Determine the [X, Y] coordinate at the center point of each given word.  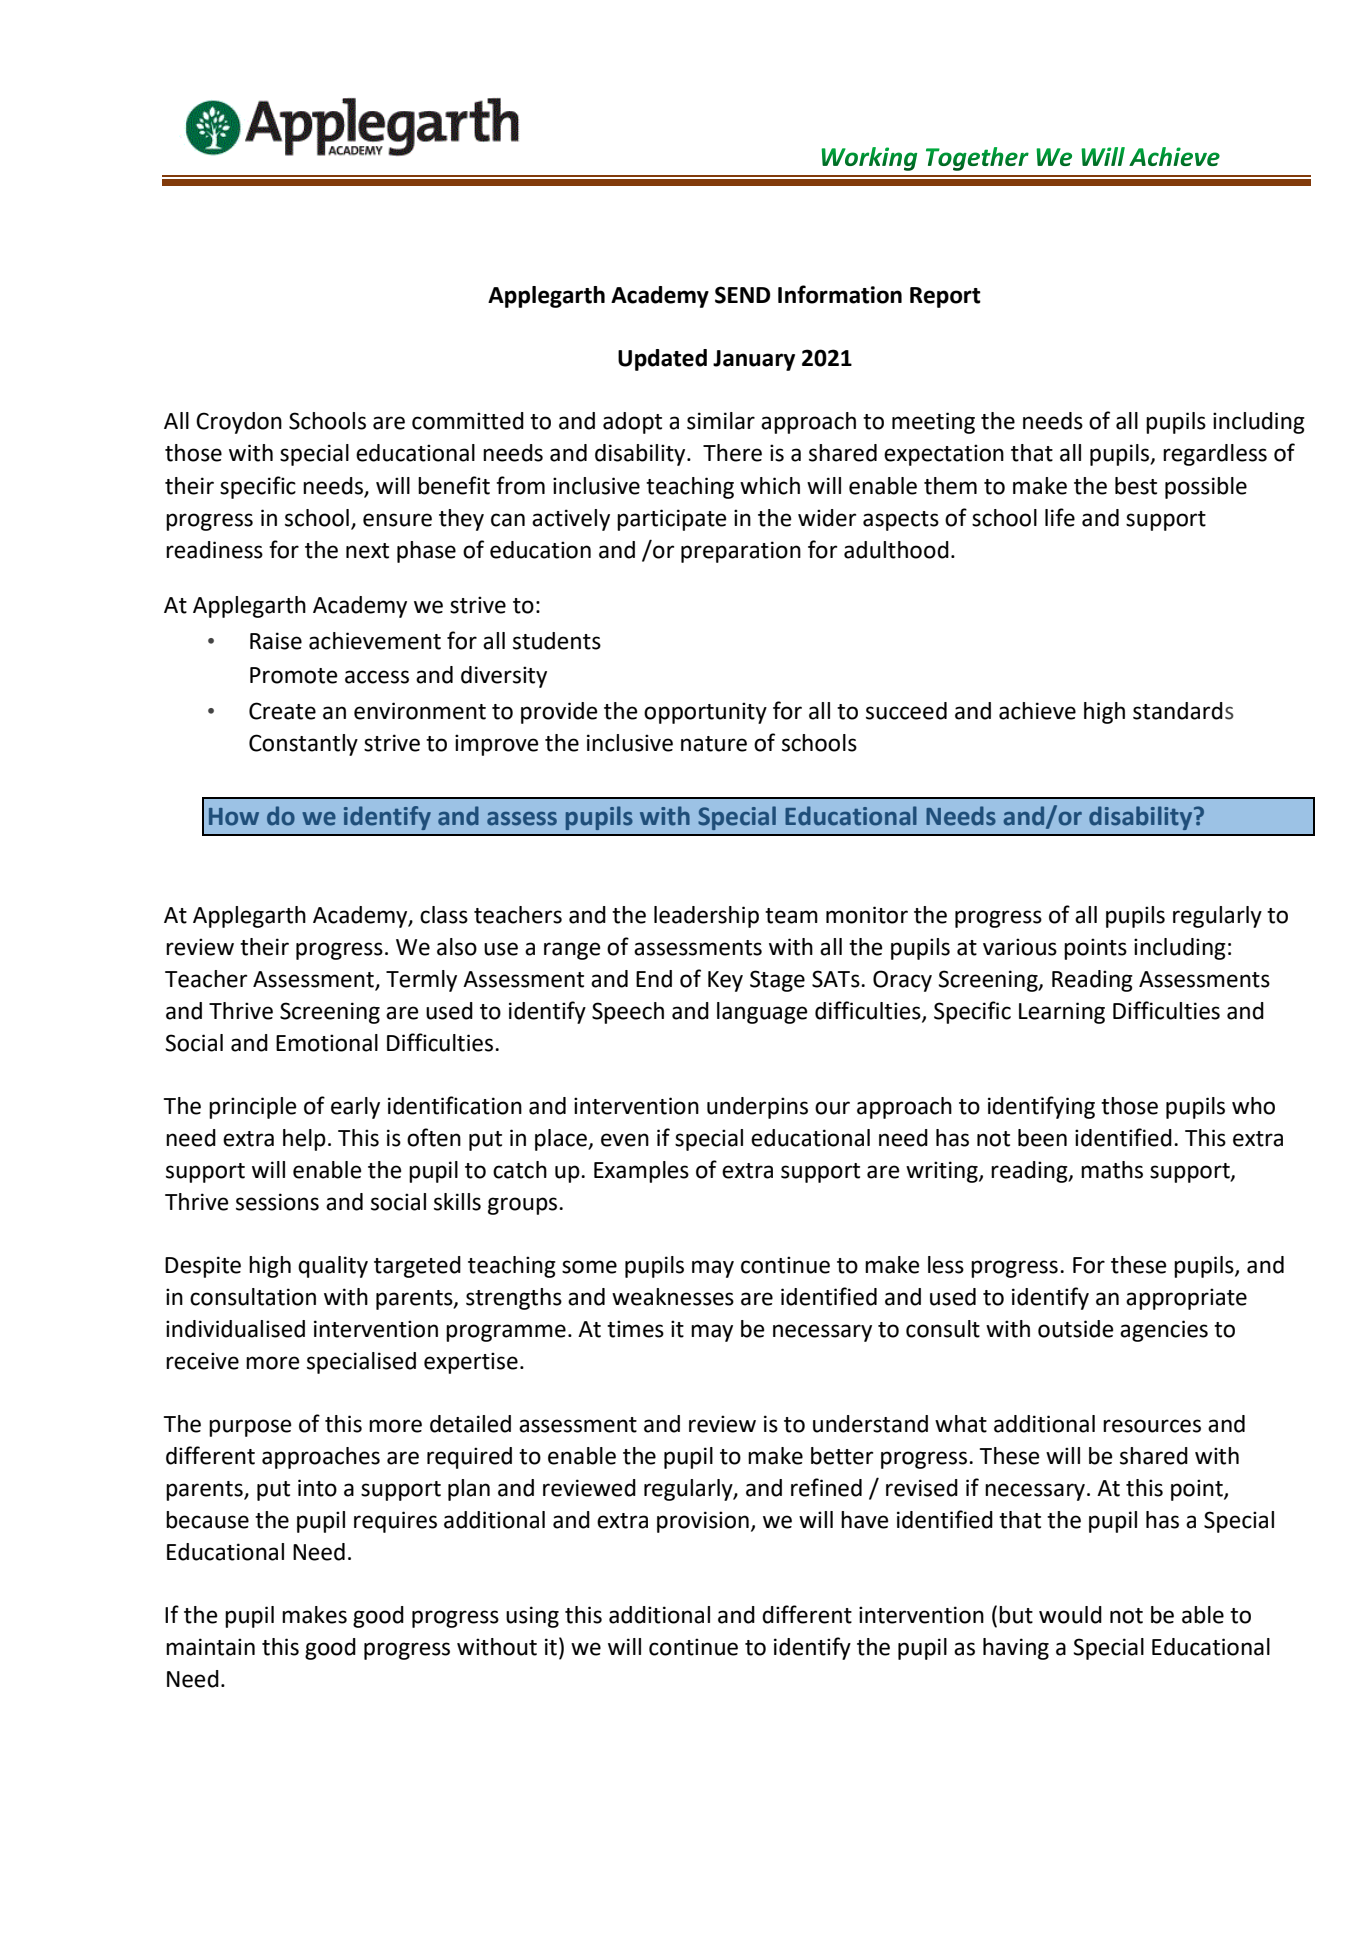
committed [468, 421]
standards [1183, 711]
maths [1112, 1170]
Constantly [303, 745]
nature [714, 744]
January [754, 360]
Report [945, 297]
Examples [641, 1172]
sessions [277, 1202]
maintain [210, 1647]
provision [703, 1522]
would [1070, 1615]
